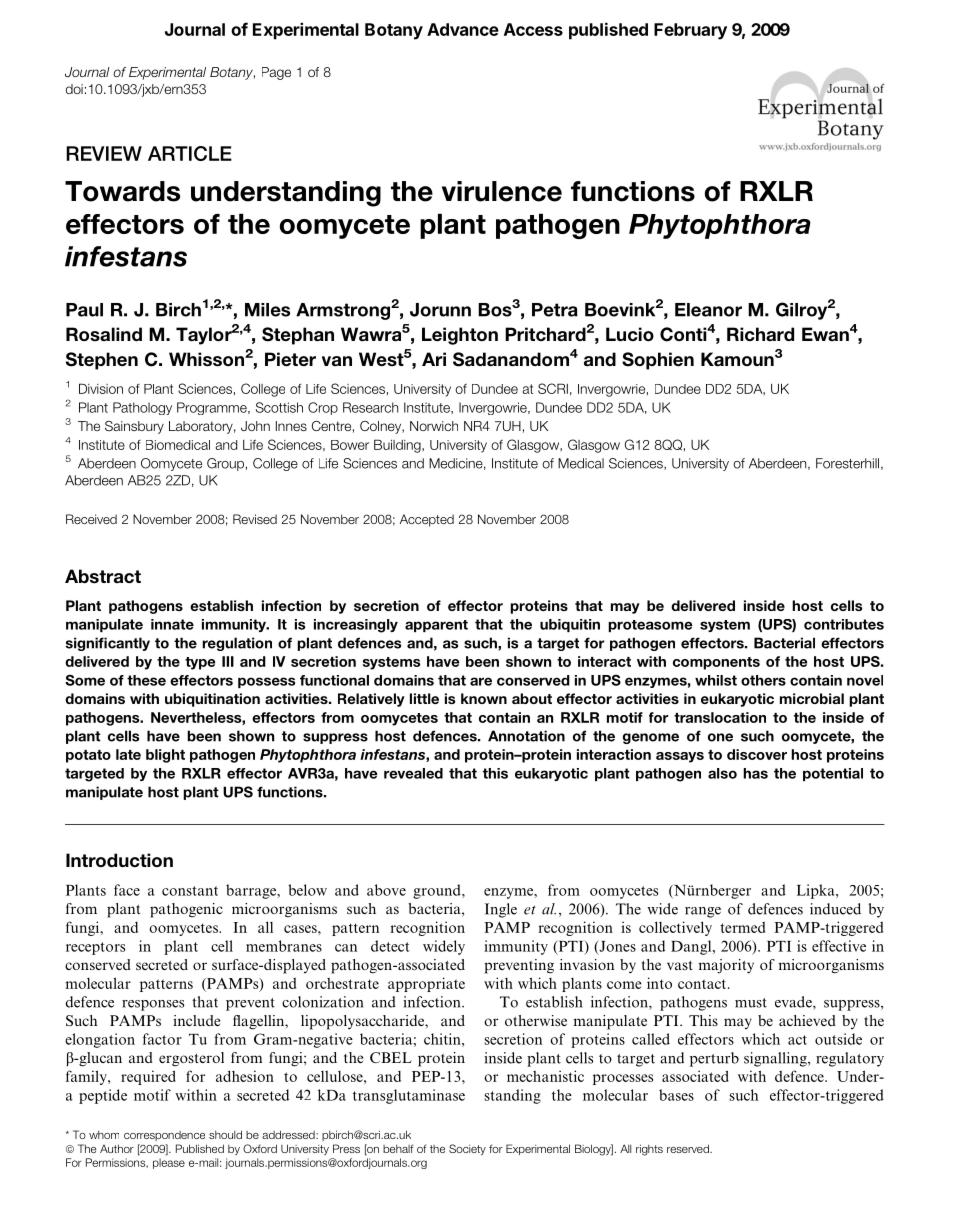 This screenshot has width=953, height=1232. What do you see at coordinates (463, 29) in the screenshot?
I see `Advance` at bounding box center [463, 29].
